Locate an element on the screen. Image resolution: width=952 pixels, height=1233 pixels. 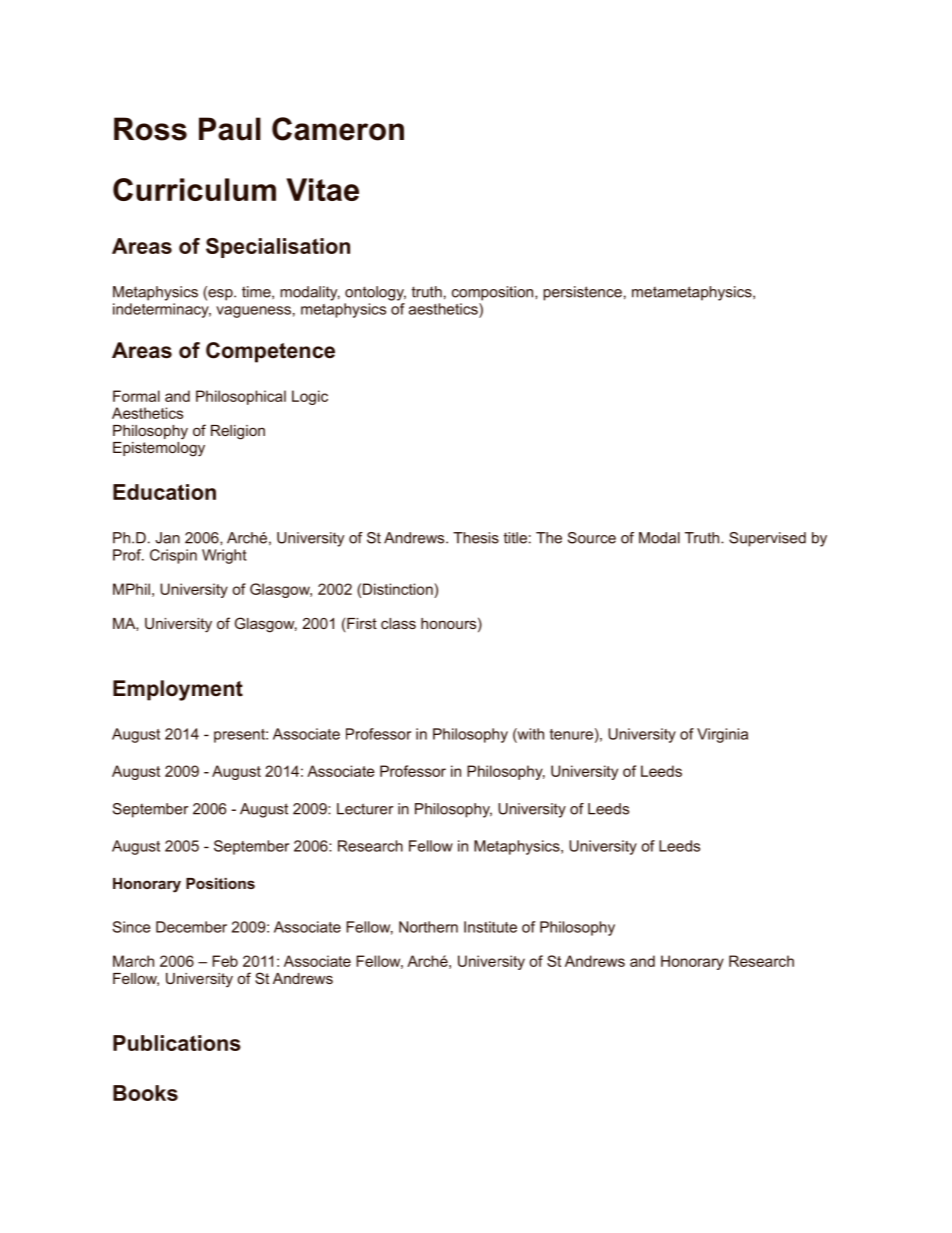
Cameron is located at coordinates (338, 129).
